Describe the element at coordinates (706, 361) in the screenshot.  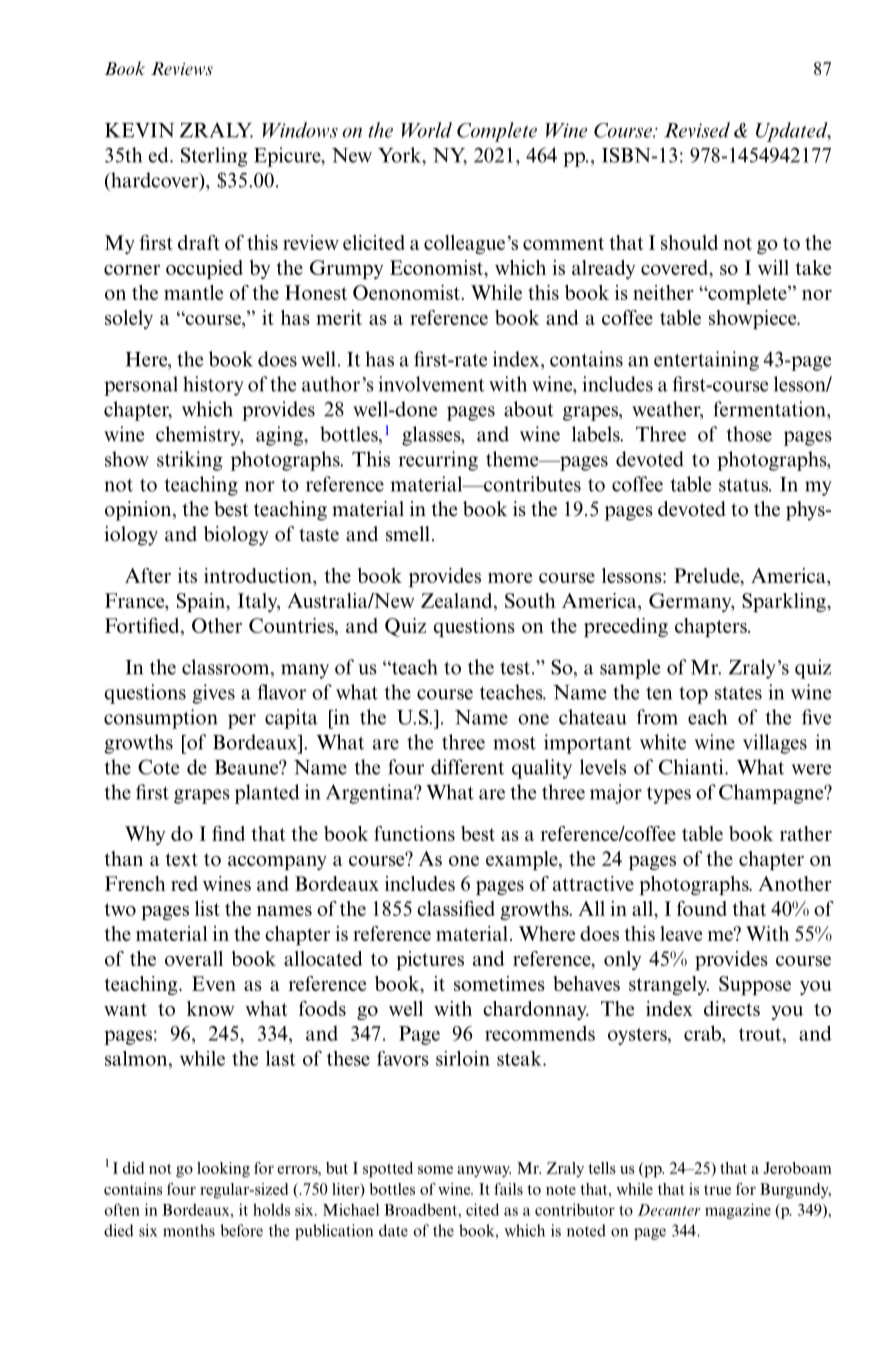
I see `entertaining` at that location.
